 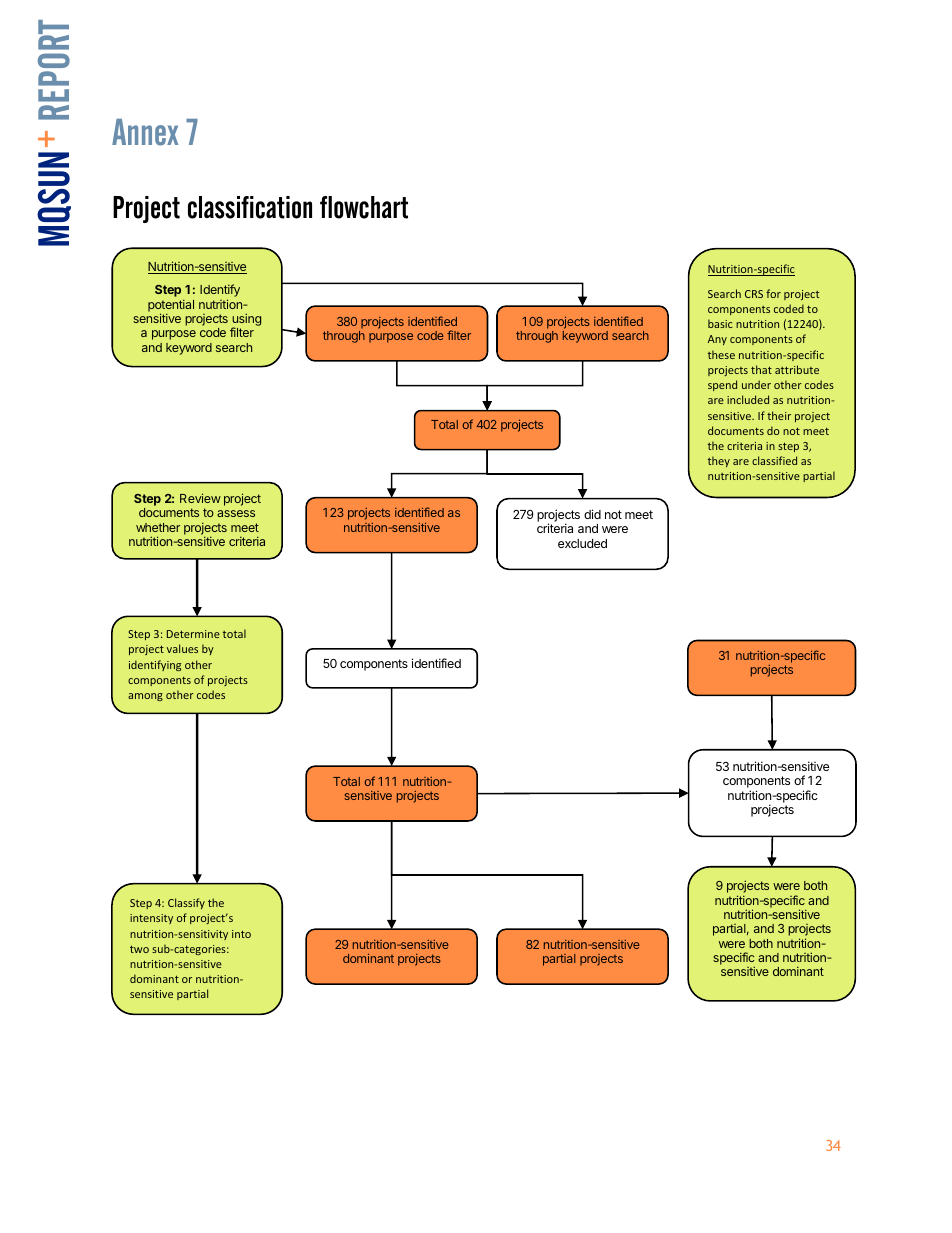 What do you see at coordinates (186, 903) in the image?
I see `Classify` at bounding box center [186, 903].
